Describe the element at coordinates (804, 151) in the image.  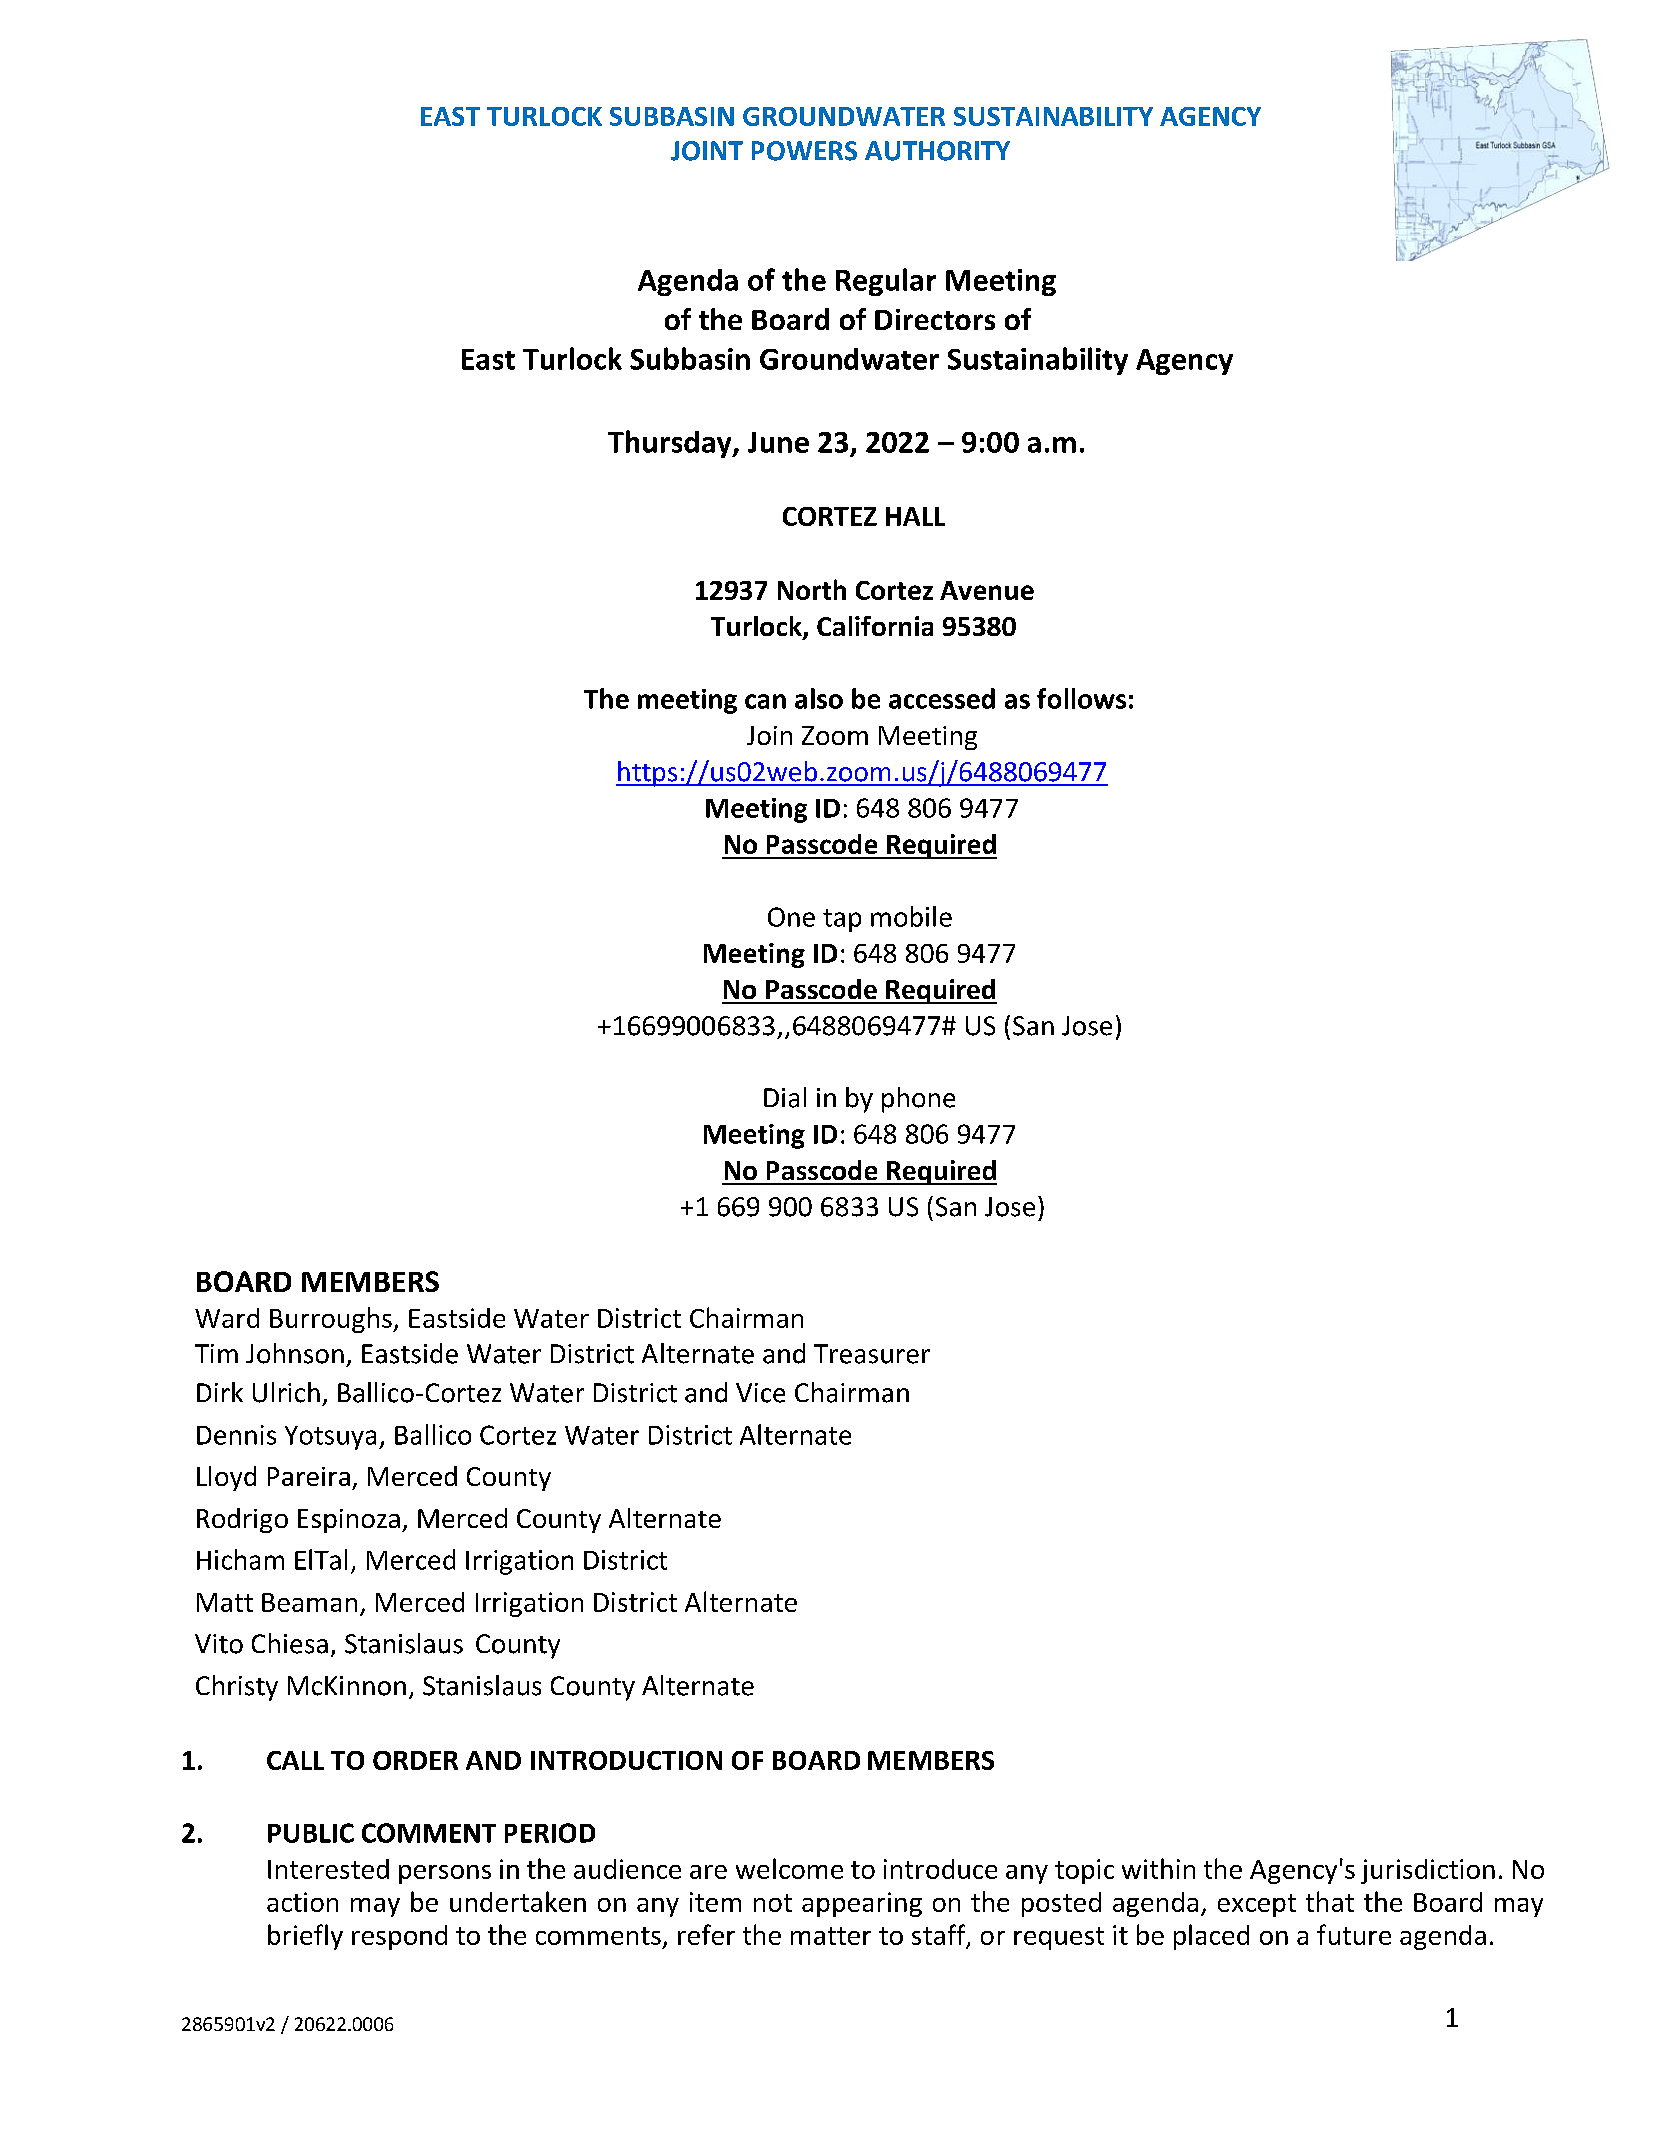
I see `POWERS` at that location.
